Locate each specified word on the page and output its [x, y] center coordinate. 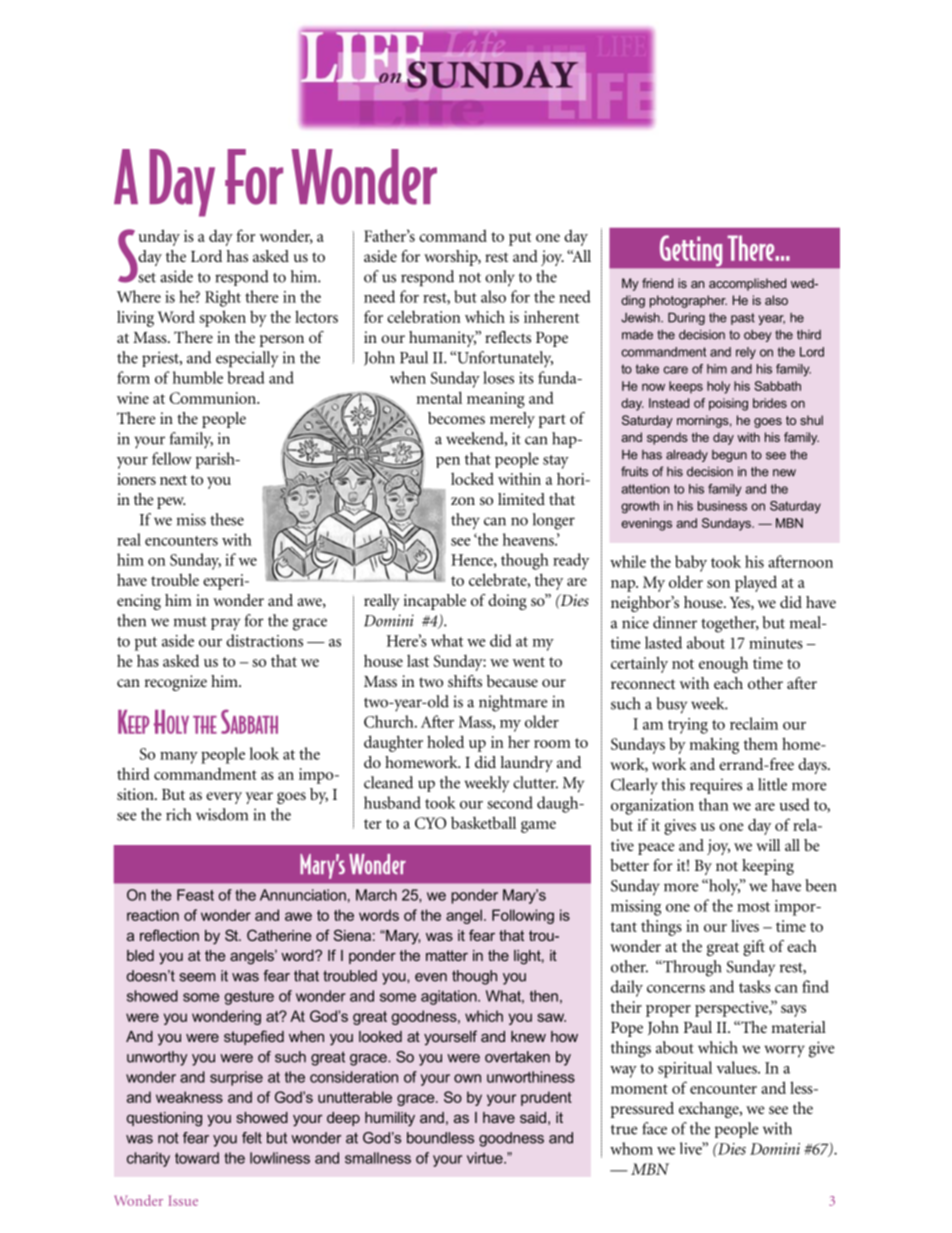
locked [472, 478]
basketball [483, 822]
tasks [755, 986]
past [743, 319]
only [500, 278]
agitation [450, 997]
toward [197, 1158]
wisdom [222, 814]
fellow [172, 458]
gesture [249, 998]
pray [225, 624]
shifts [465, 681]
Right [223, 298]
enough [723, 665]
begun [729, 456]
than [714, 804]
